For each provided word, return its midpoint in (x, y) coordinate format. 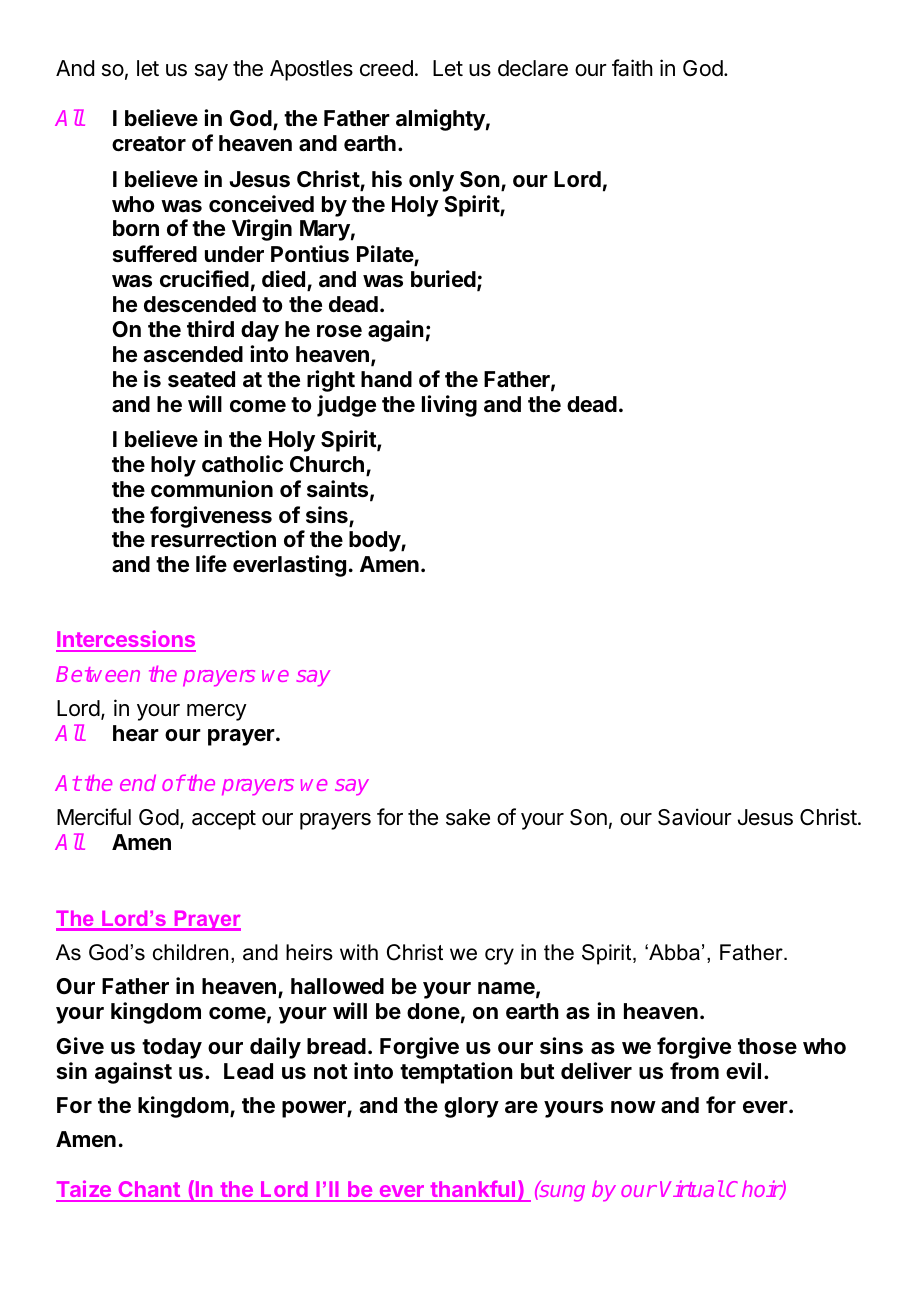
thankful (473, 1190)
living (449, 406)
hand (386, 379)
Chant (149, 1191)
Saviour (695, 817)
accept (224, 820)
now (633, 1107)
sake (468, 817)
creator (149, 144)
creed (386, 68)
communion (212, 488)
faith (632, 68)
